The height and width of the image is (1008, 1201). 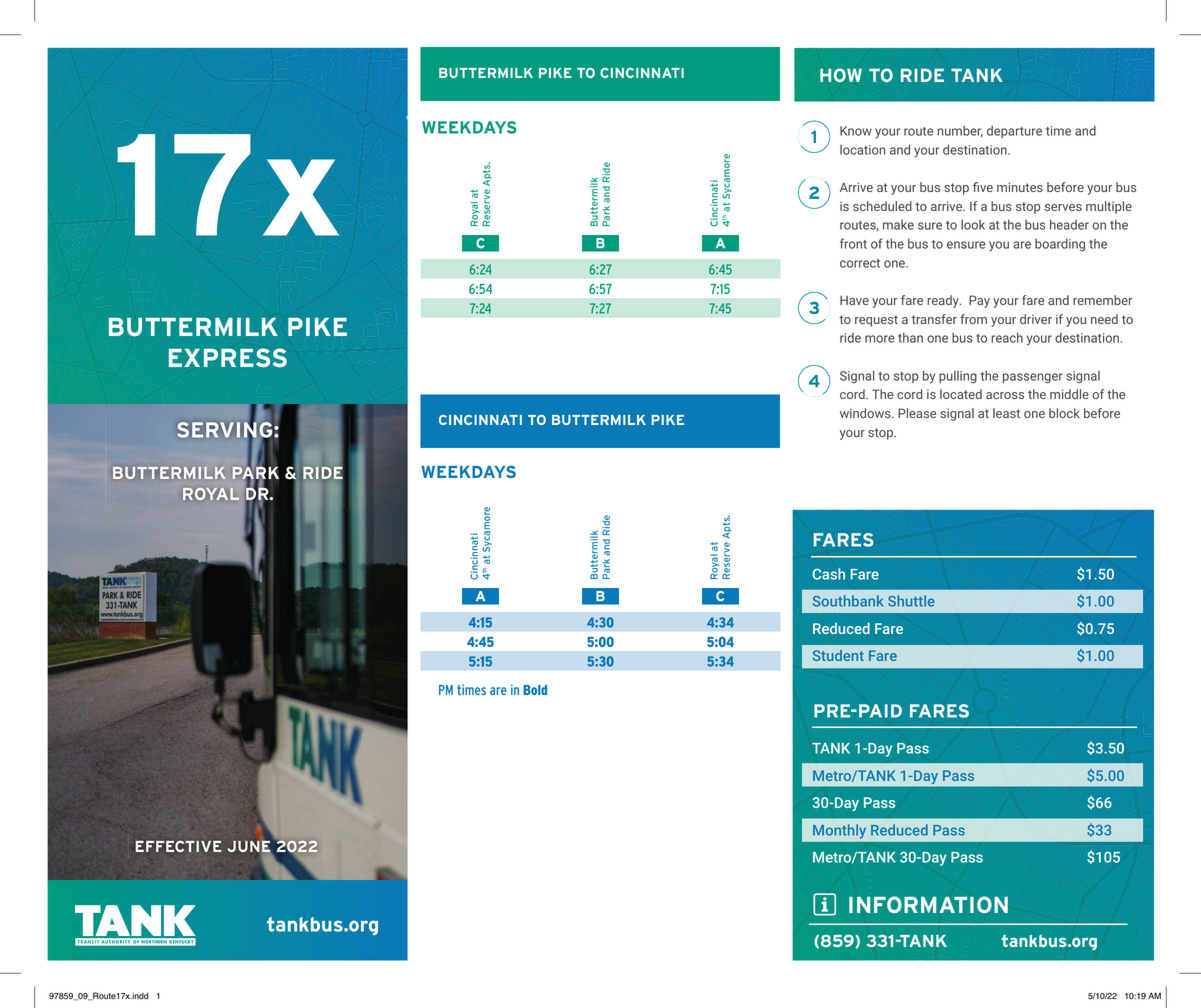 What do you see at coordinates (839, 831) in the image?
I see `Monthly` at bounding box center [839, 831].
